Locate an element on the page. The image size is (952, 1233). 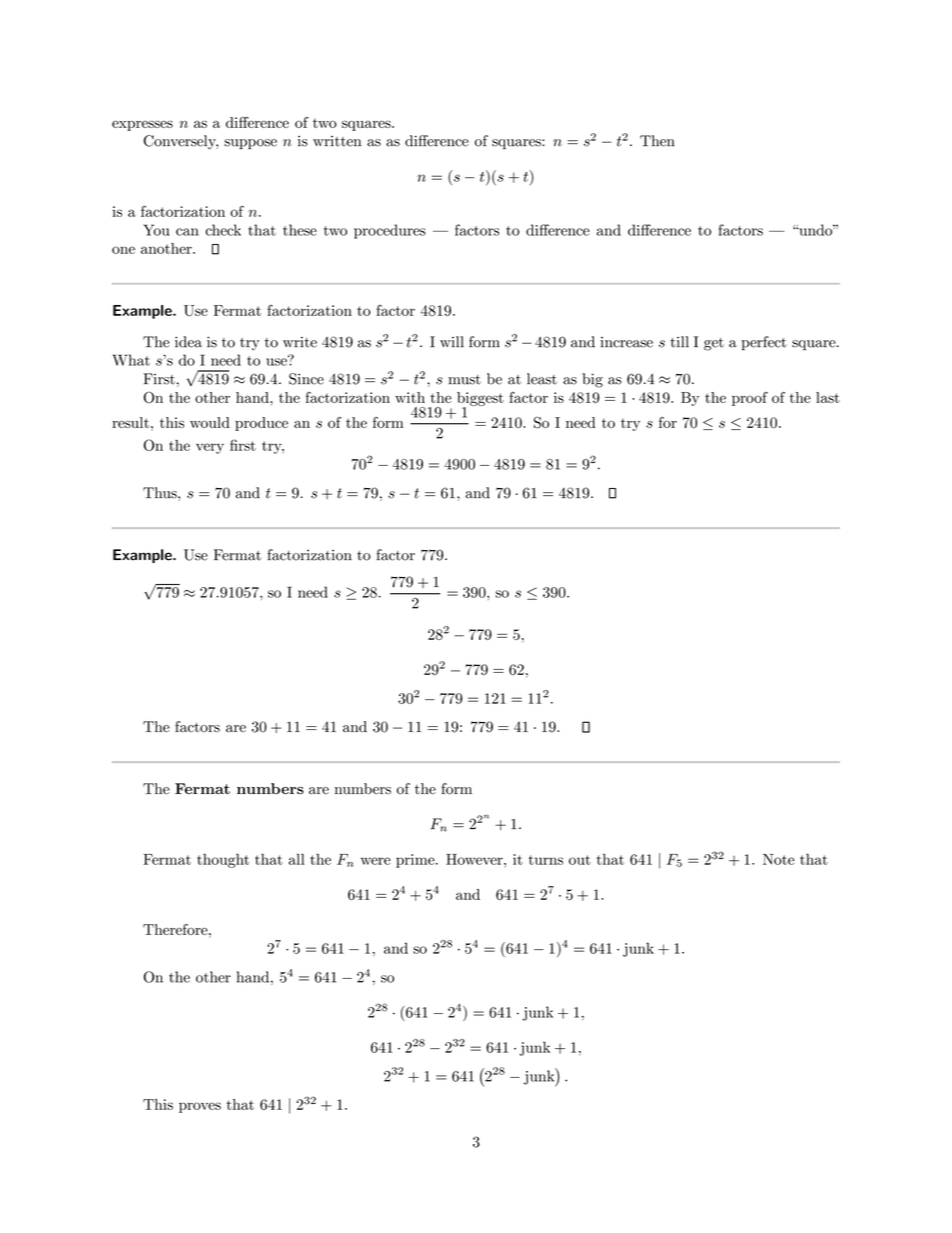
proves is located at coordinates (200, 1107).
